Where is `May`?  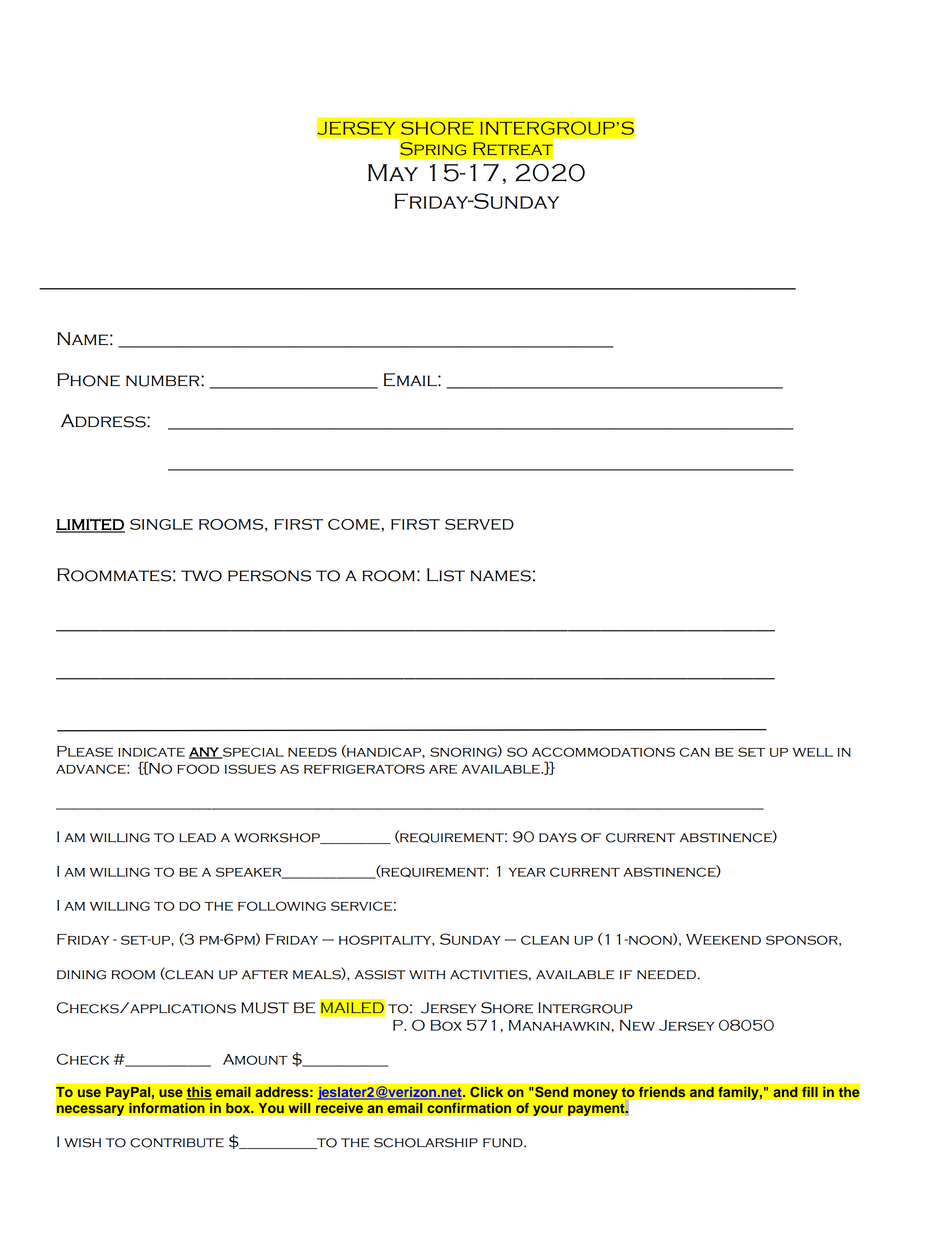 May is located at coordinates (393, 172).
